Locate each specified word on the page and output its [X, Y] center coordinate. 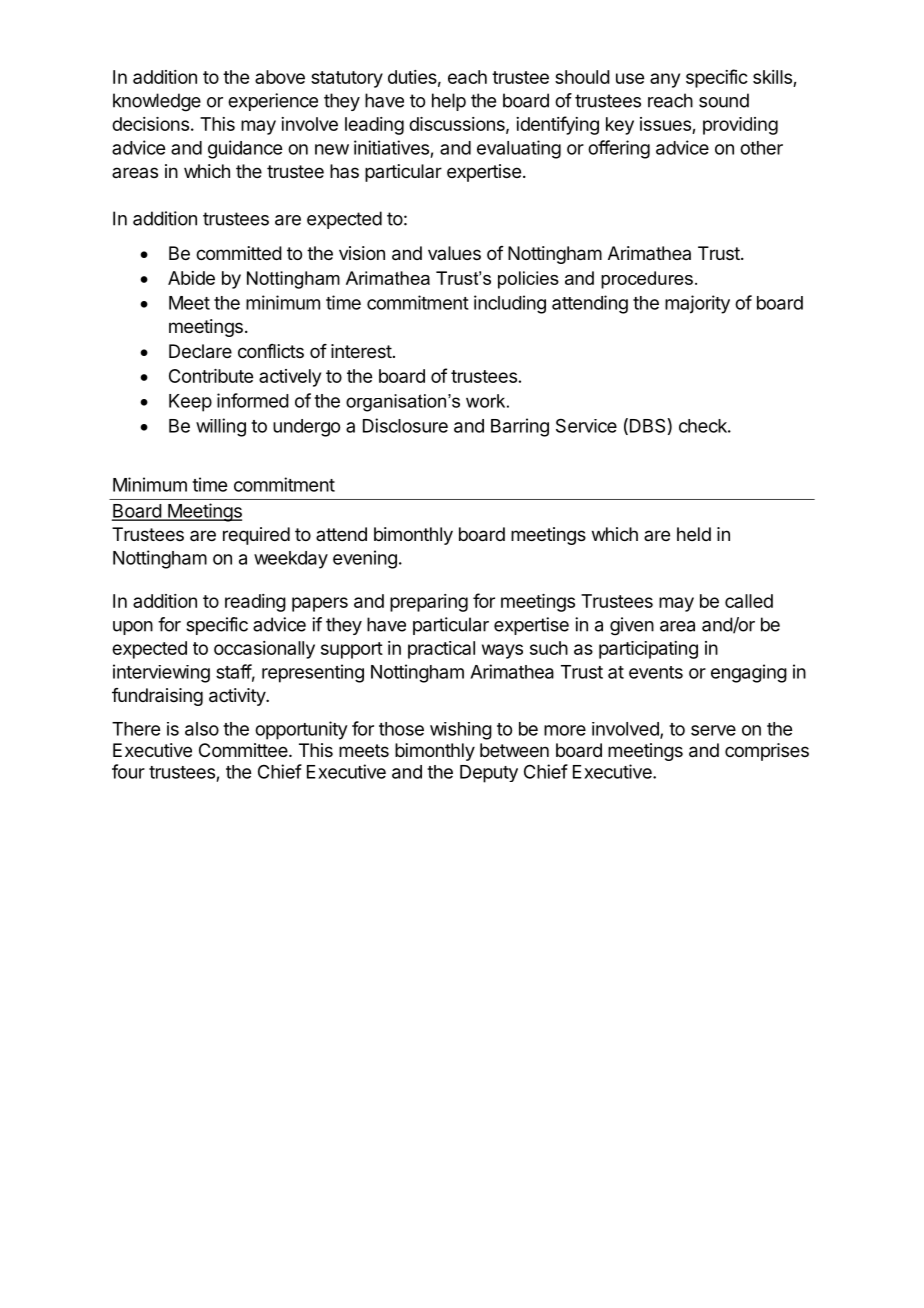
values [454, 253]
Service [586, 425]
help [449, 102]
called [749, 601]
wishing [461, 731]
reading [255, 603]
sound [724, 100]
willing [221, 427]
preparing [429, 603]
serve [713, 730]
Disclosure [405, 425]
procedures [647, 280]
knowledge [157, 102]
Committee [244, 750]
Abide [191, 278]
